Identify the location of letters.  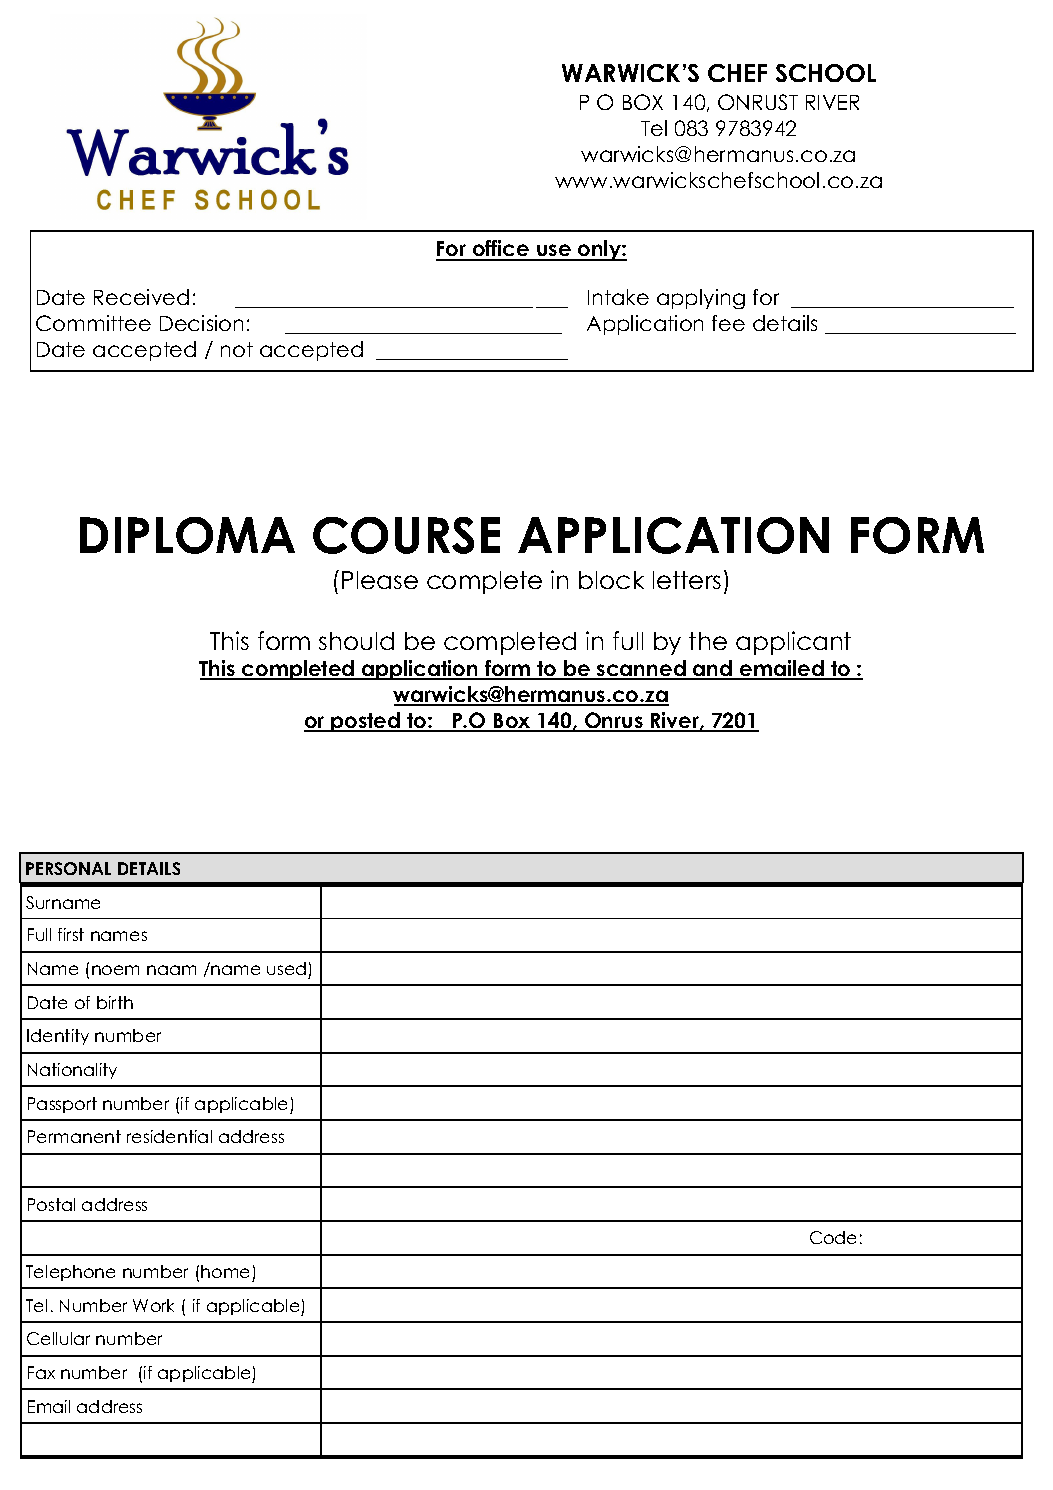
(687, 580).
